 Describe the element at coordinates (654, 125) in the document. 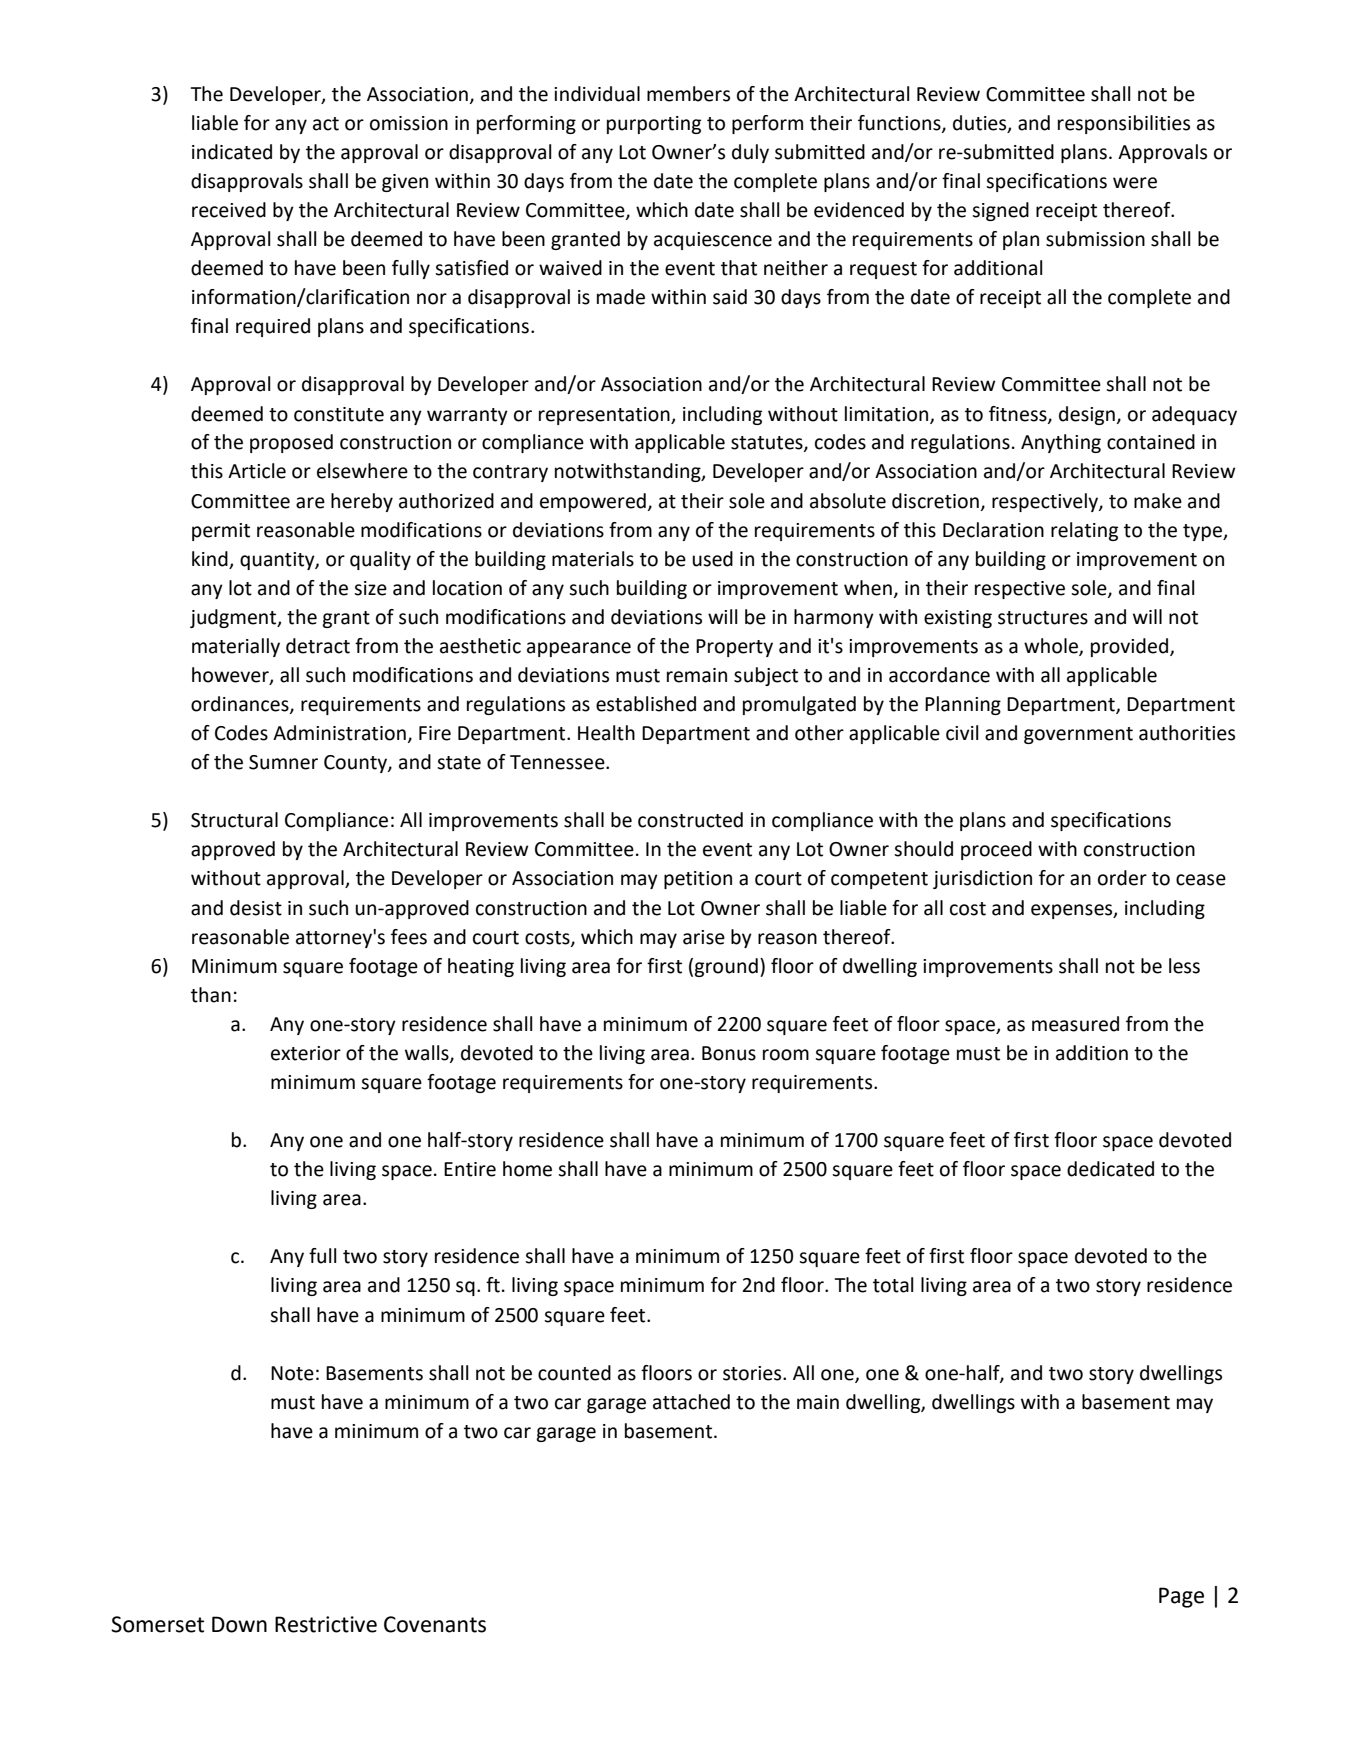

I see `purporting` at that location.
